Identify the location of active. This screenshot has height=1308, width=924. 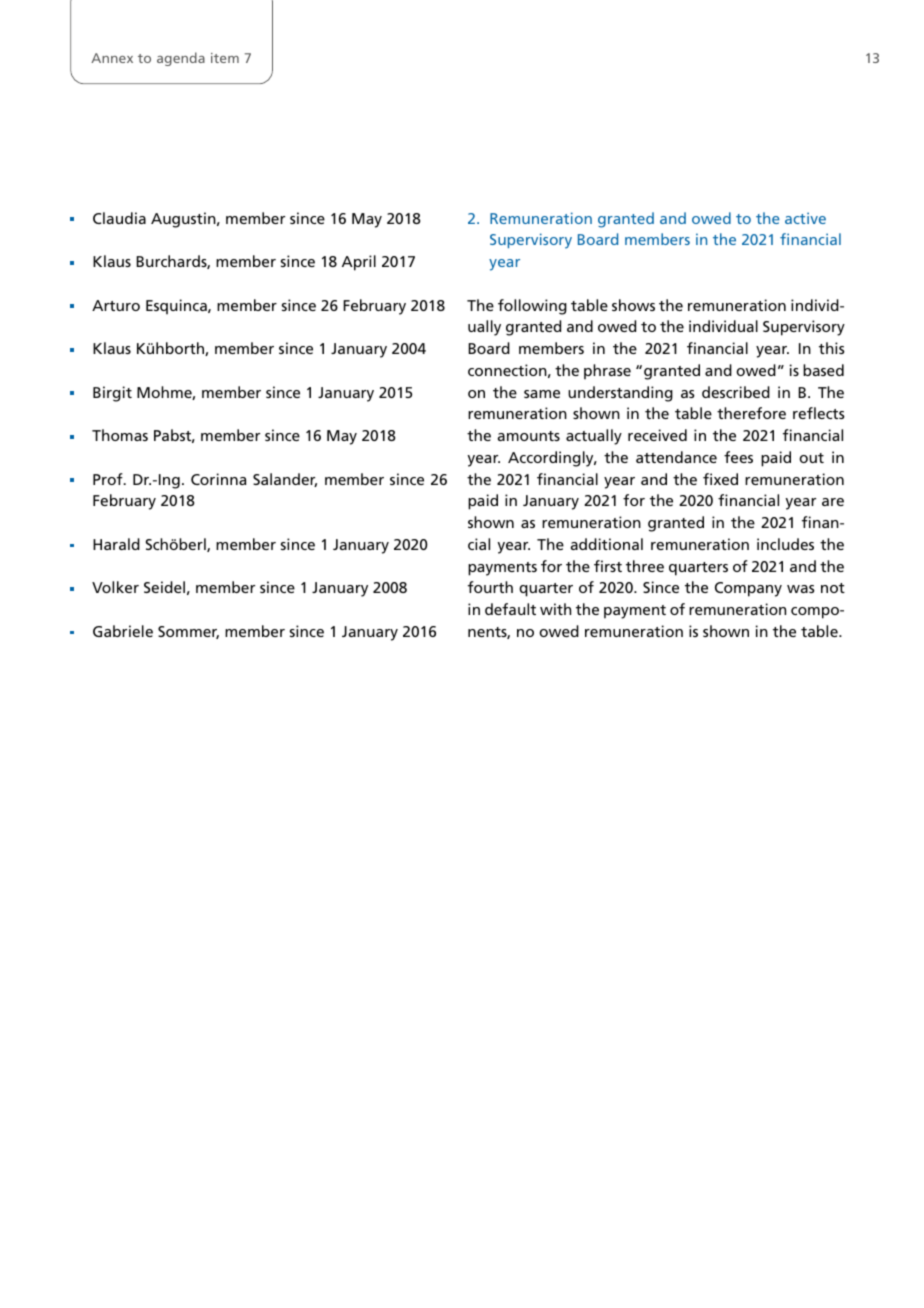
(805, 218).
